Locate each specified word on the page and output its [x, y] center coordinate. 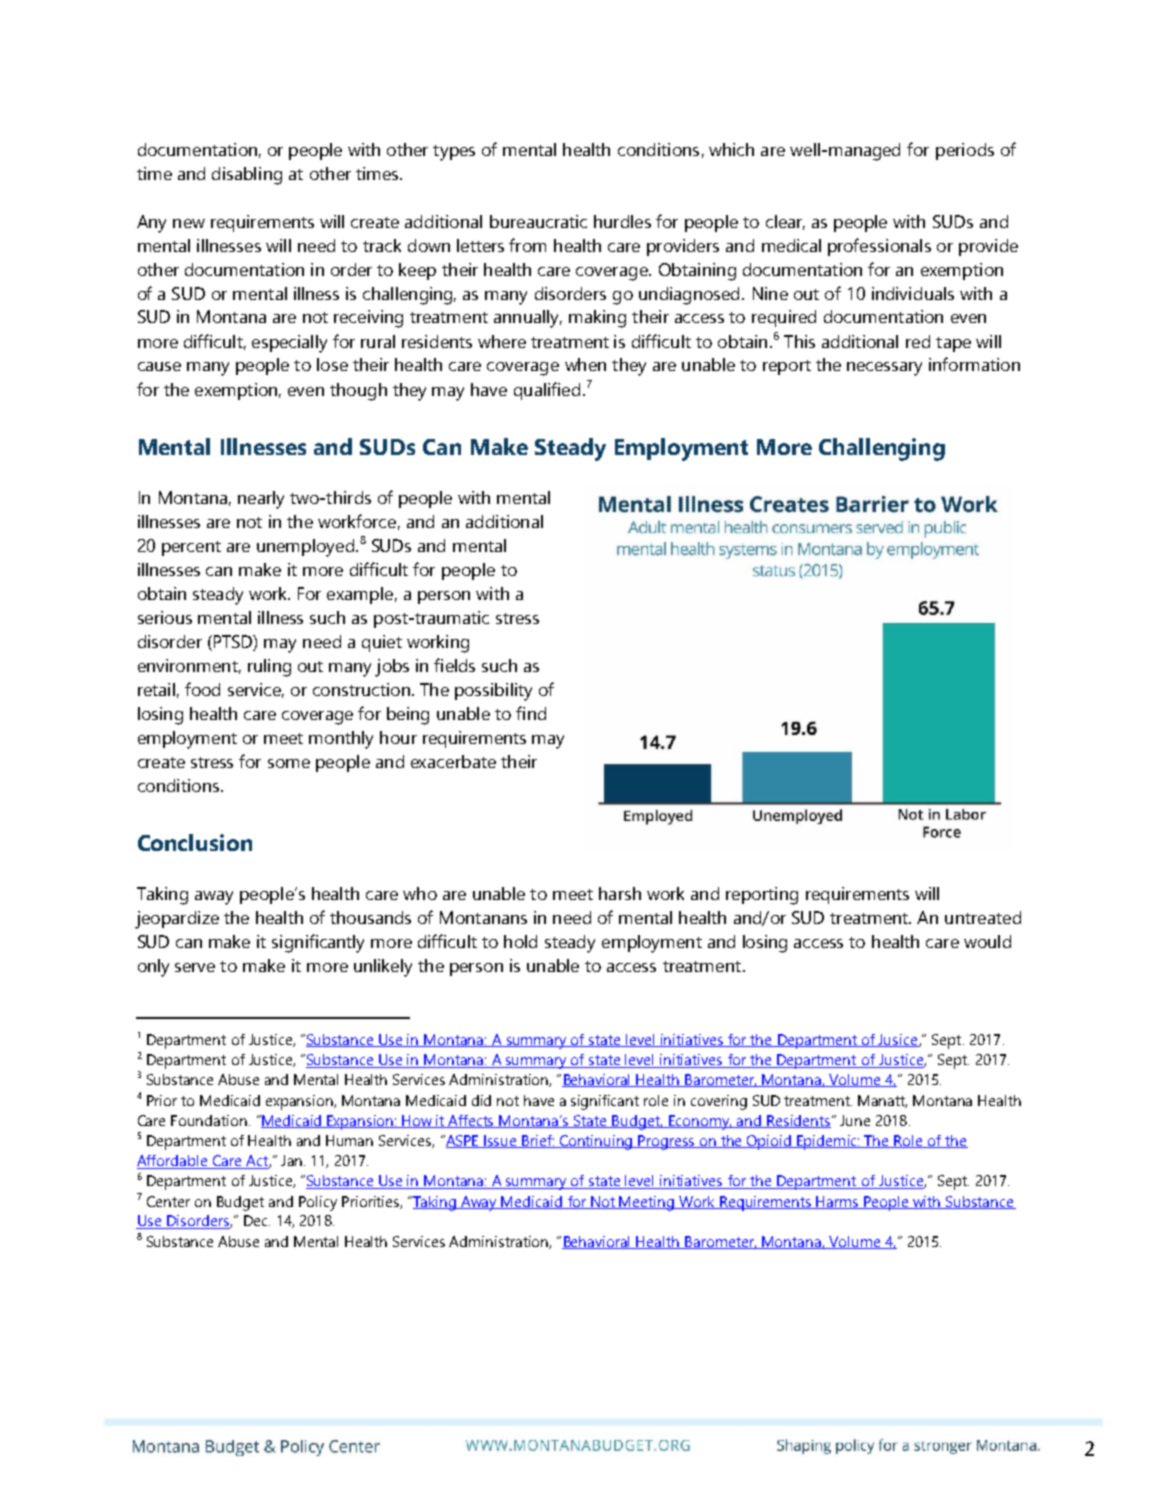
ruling [269, 668]
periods [965, 151]
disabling [247, 176]
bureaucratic [538, 221]
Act [257, 1162]
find [531, 713]
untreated [983, 917]
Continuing [595, 1142]
